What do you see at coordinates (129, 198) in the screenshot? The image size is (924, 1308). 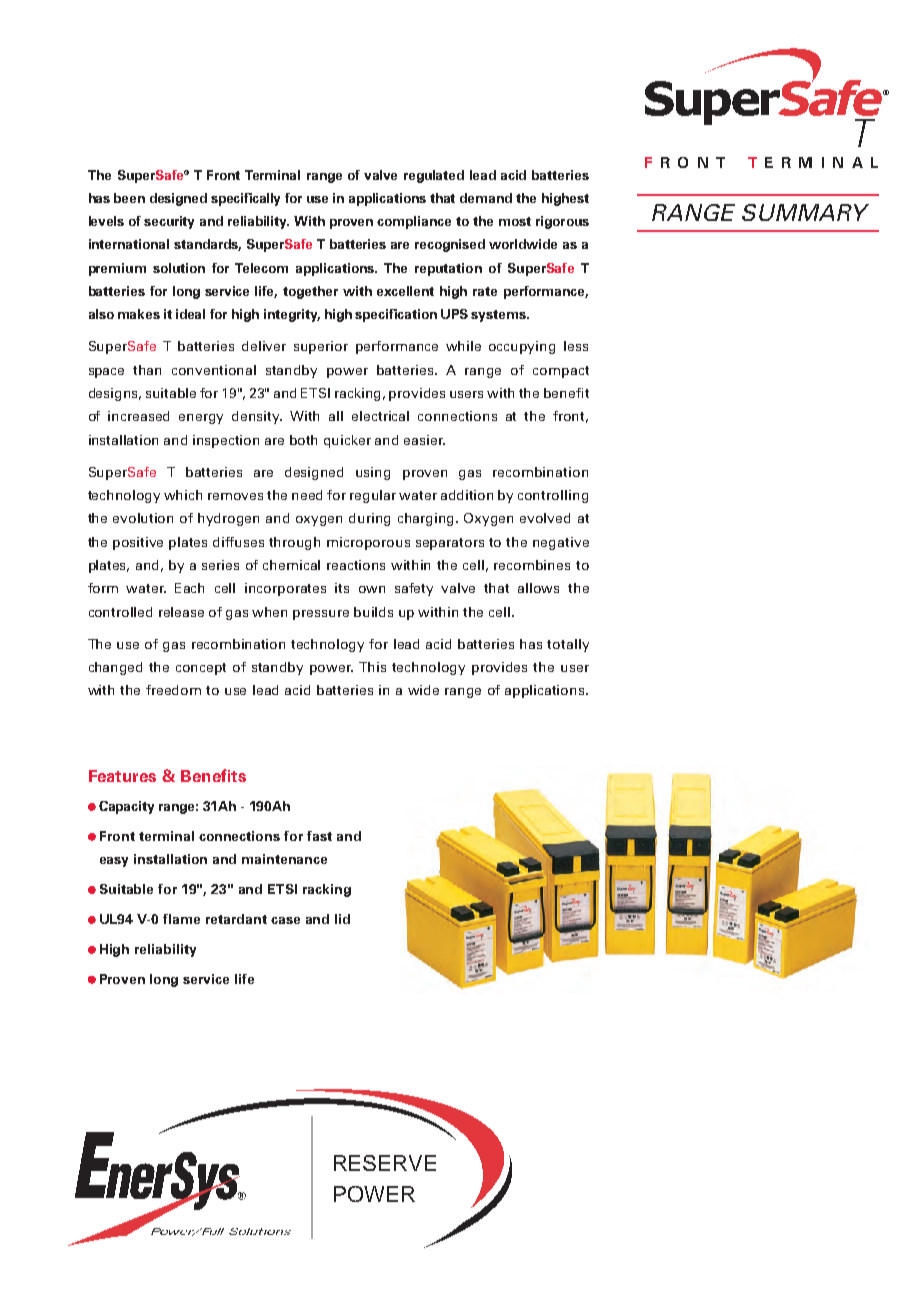 I see `been` at bounding box center [129, 198].
